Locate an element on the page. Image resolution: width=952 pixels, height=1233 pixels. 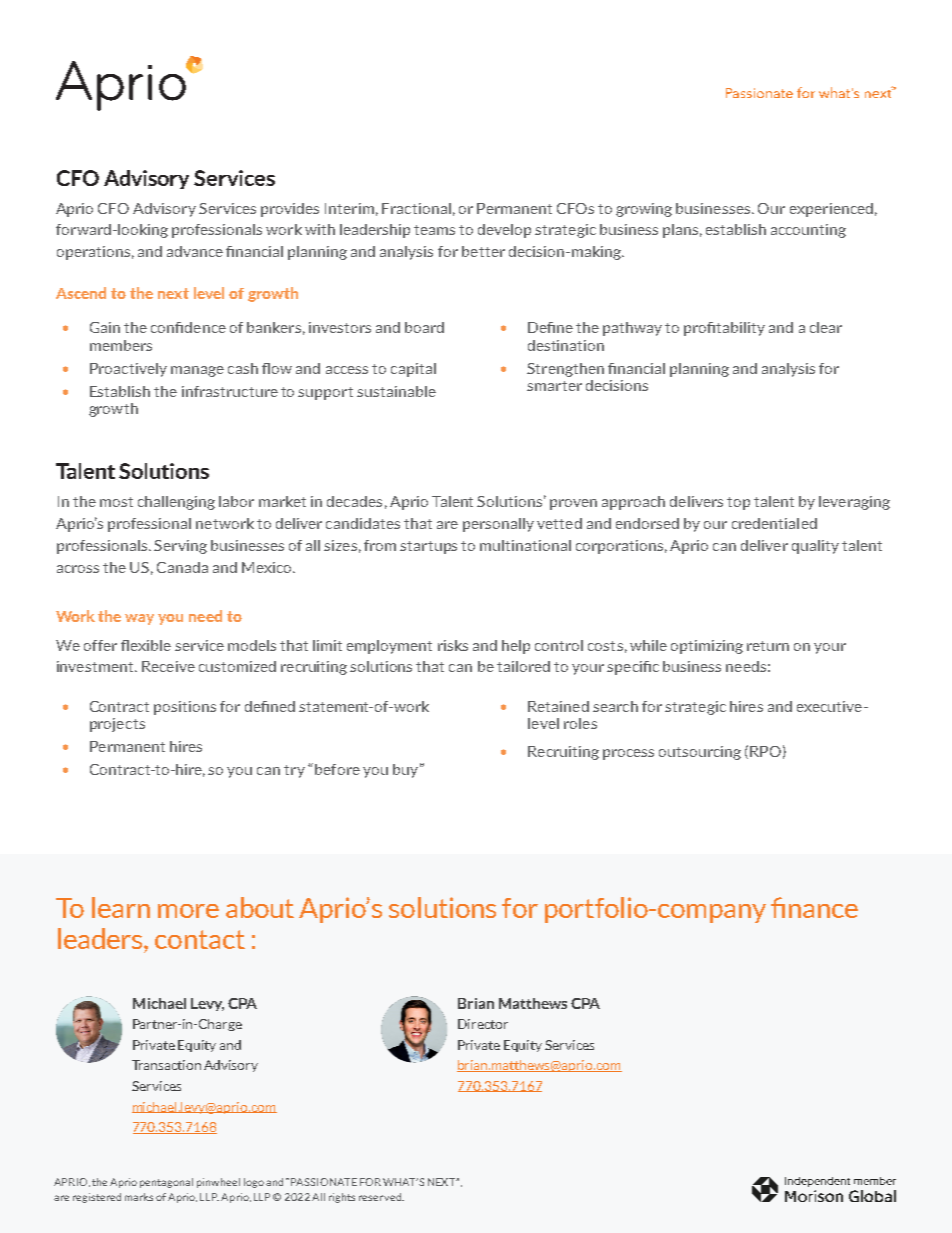
better is located at coordinates (483, 251).
